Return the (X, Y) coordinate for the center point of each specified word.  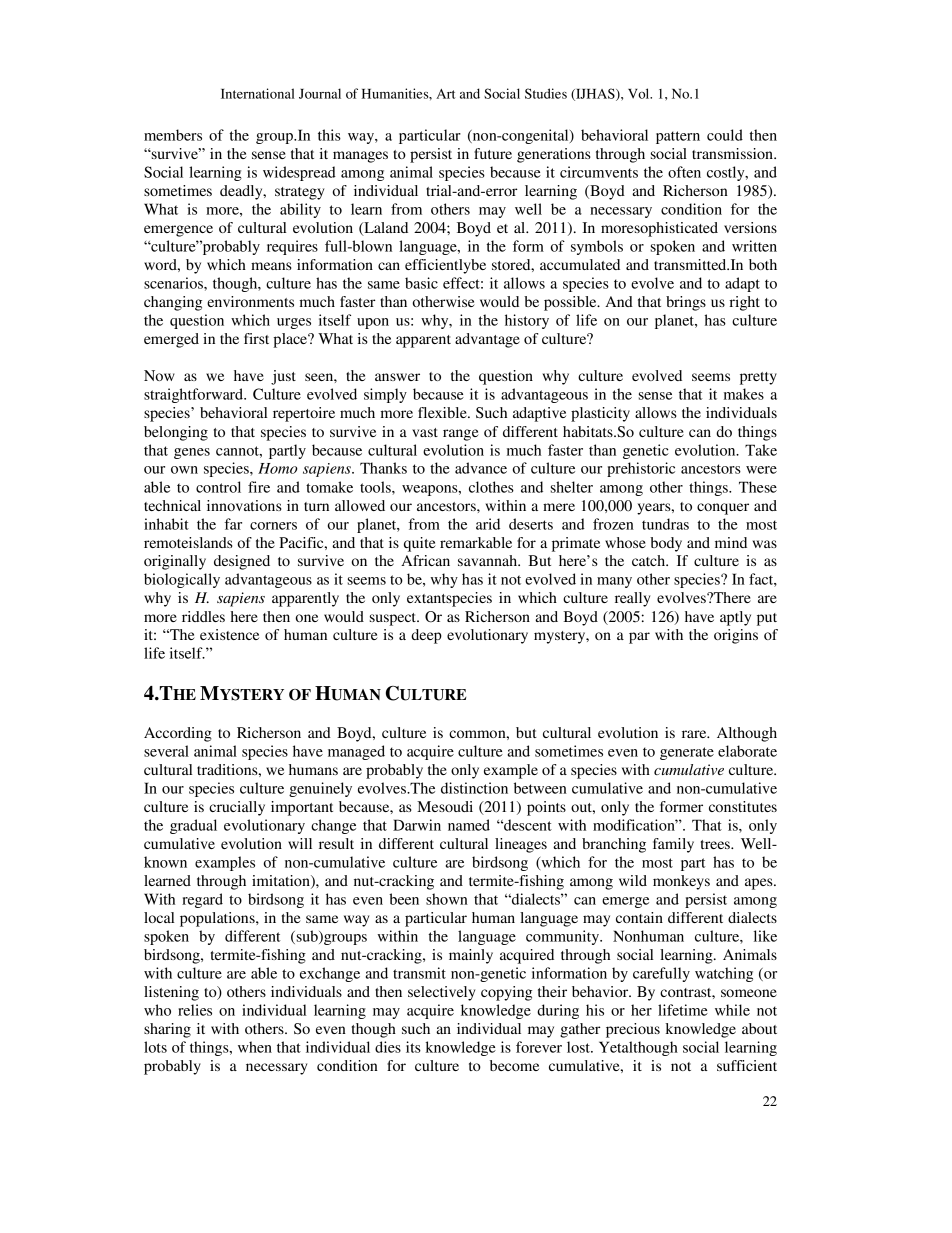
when (255, 1047)
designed (242, 562)
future (493, 153)
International (258, 93)
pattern (678, 137)
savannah (489, 560)
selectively (441, 993)
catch (650, 560)
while (732, 1010)
